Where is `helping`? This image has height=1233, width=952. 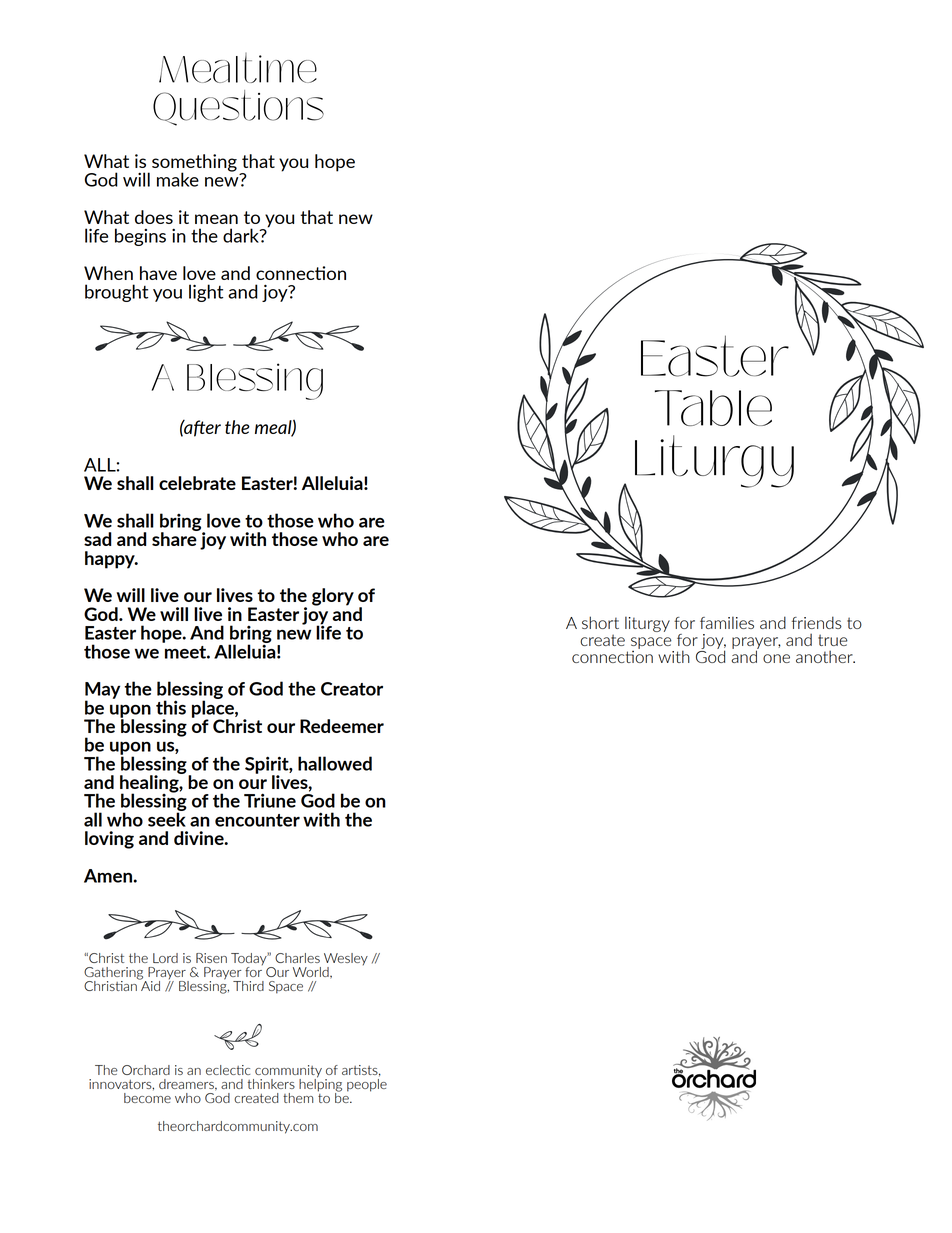
helping is located at coordinates (320, 1085).
